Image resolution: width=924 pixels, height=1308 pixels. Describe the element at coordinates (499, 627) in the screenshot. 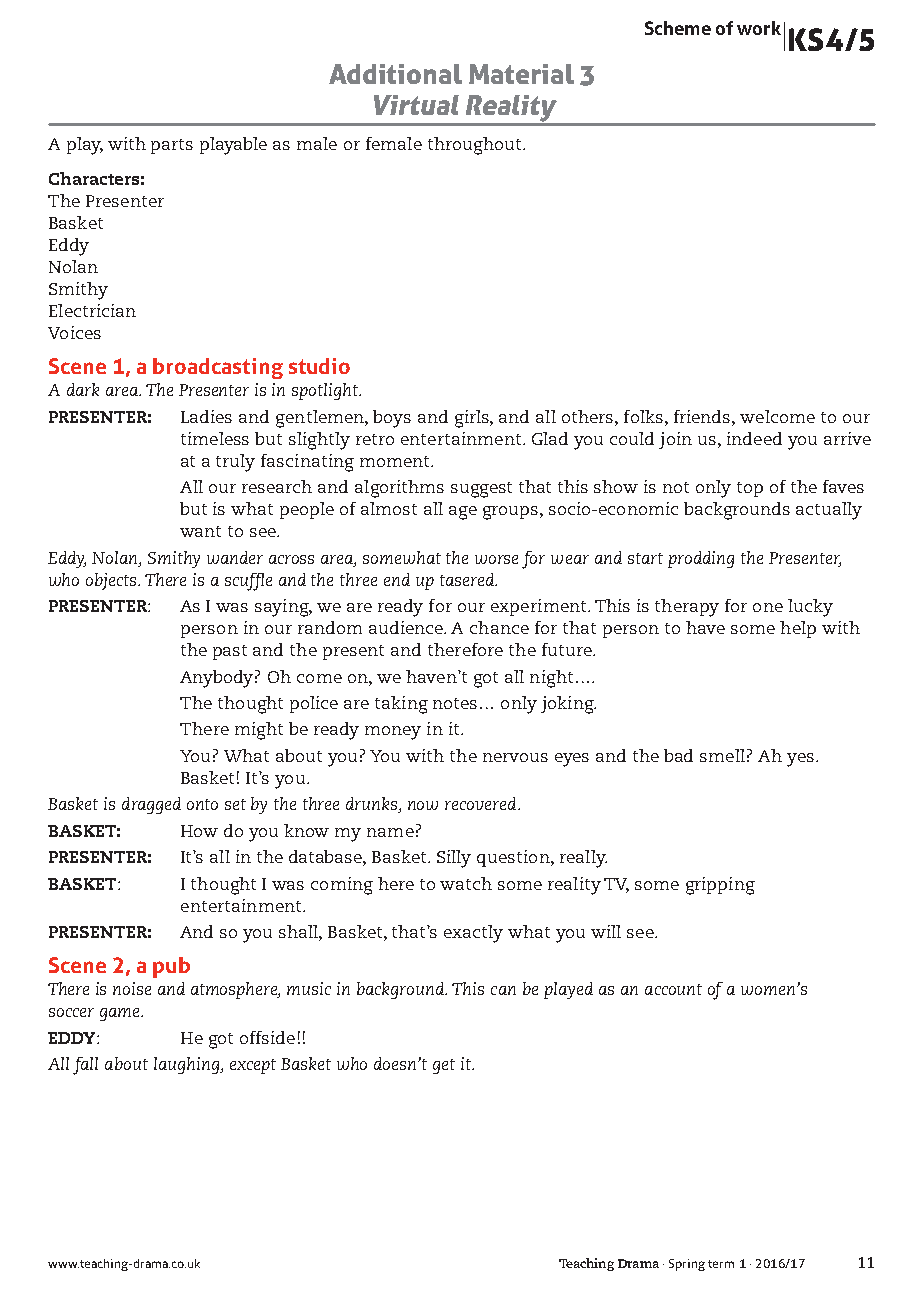

I see `chance` at that location.
